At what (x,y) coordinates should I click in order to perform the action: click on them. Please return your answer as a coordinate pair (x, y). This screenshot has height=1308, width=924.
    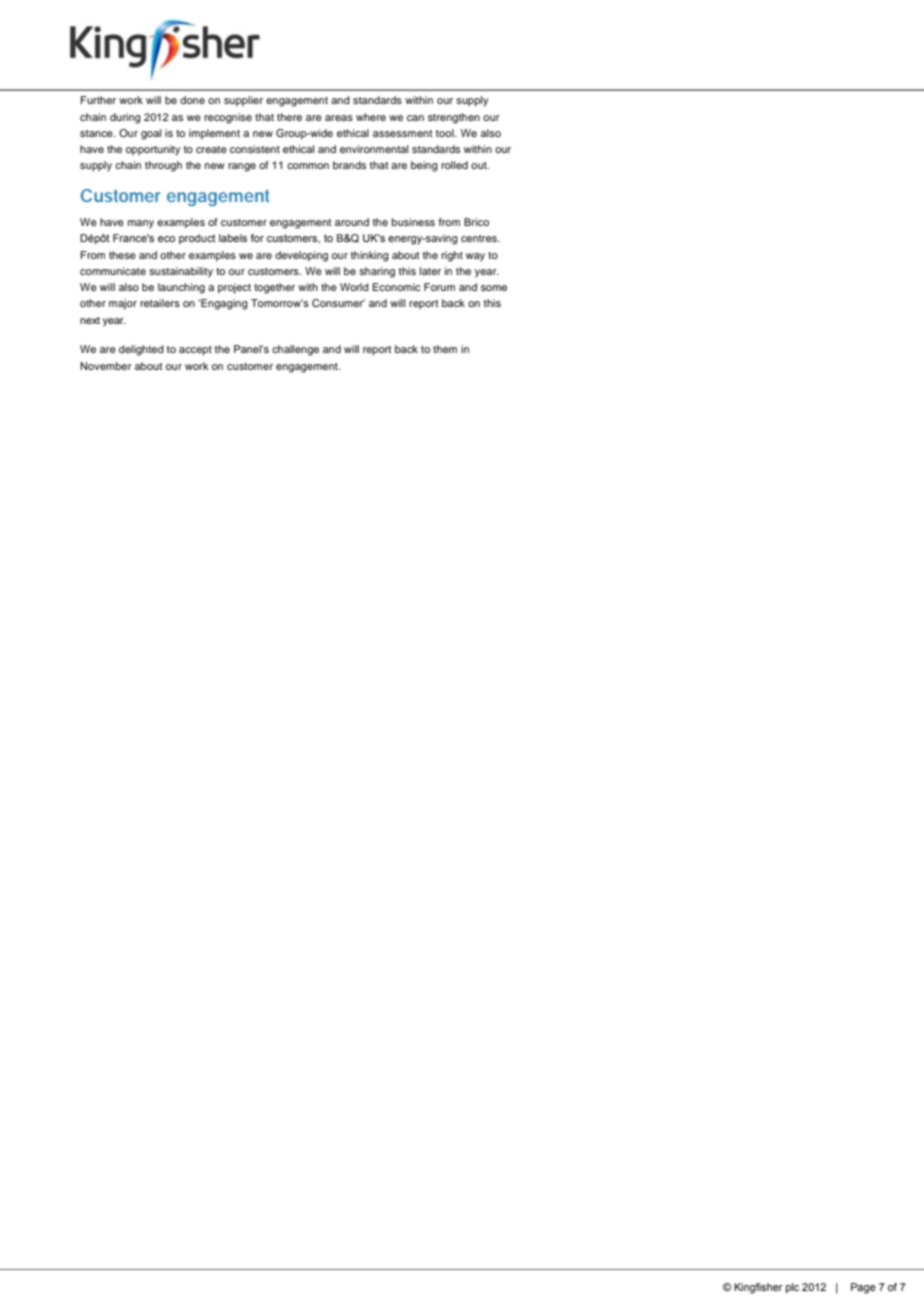
    Looking at the image, I should click on (445, 349).
